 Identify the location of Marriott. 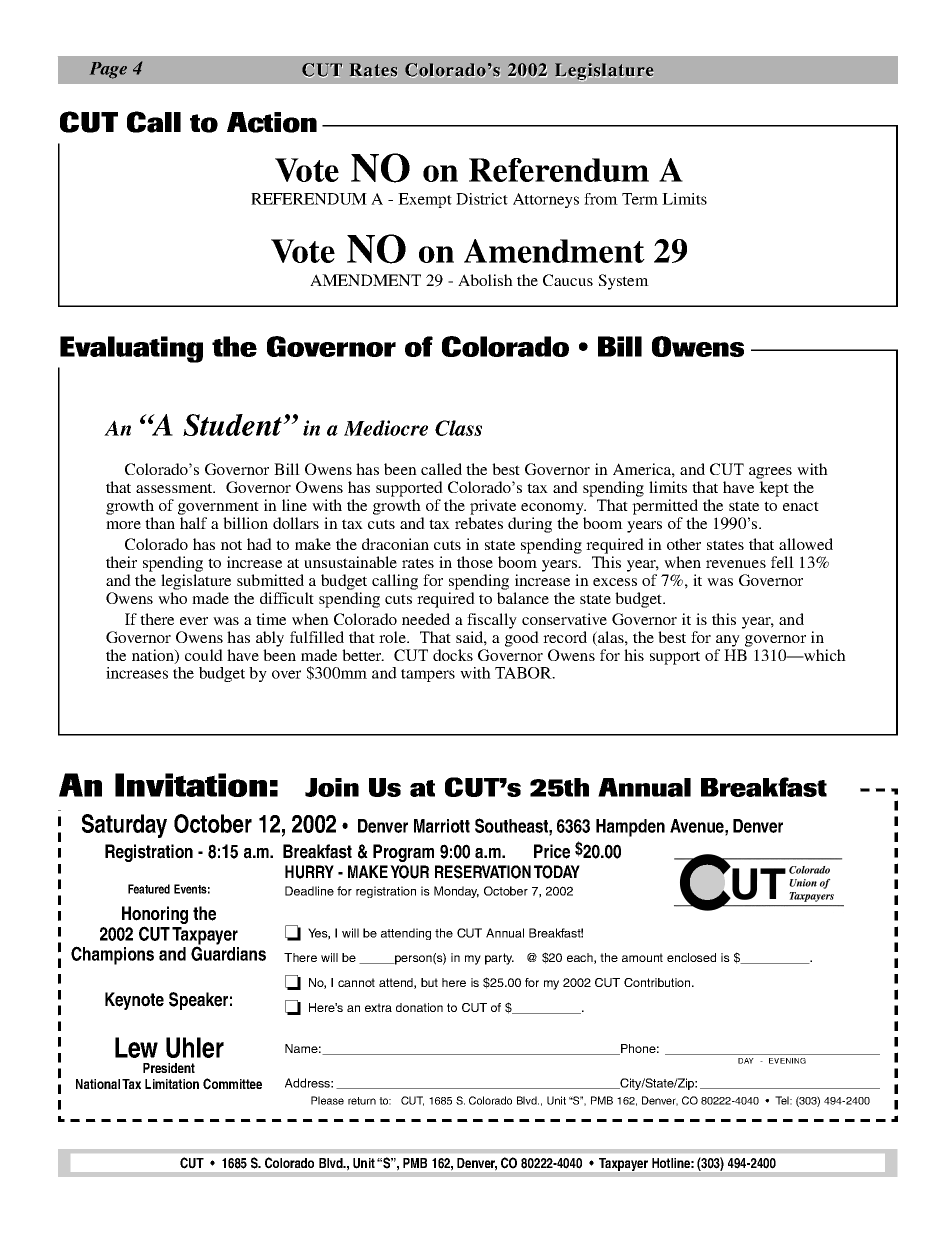
(442, 826).
